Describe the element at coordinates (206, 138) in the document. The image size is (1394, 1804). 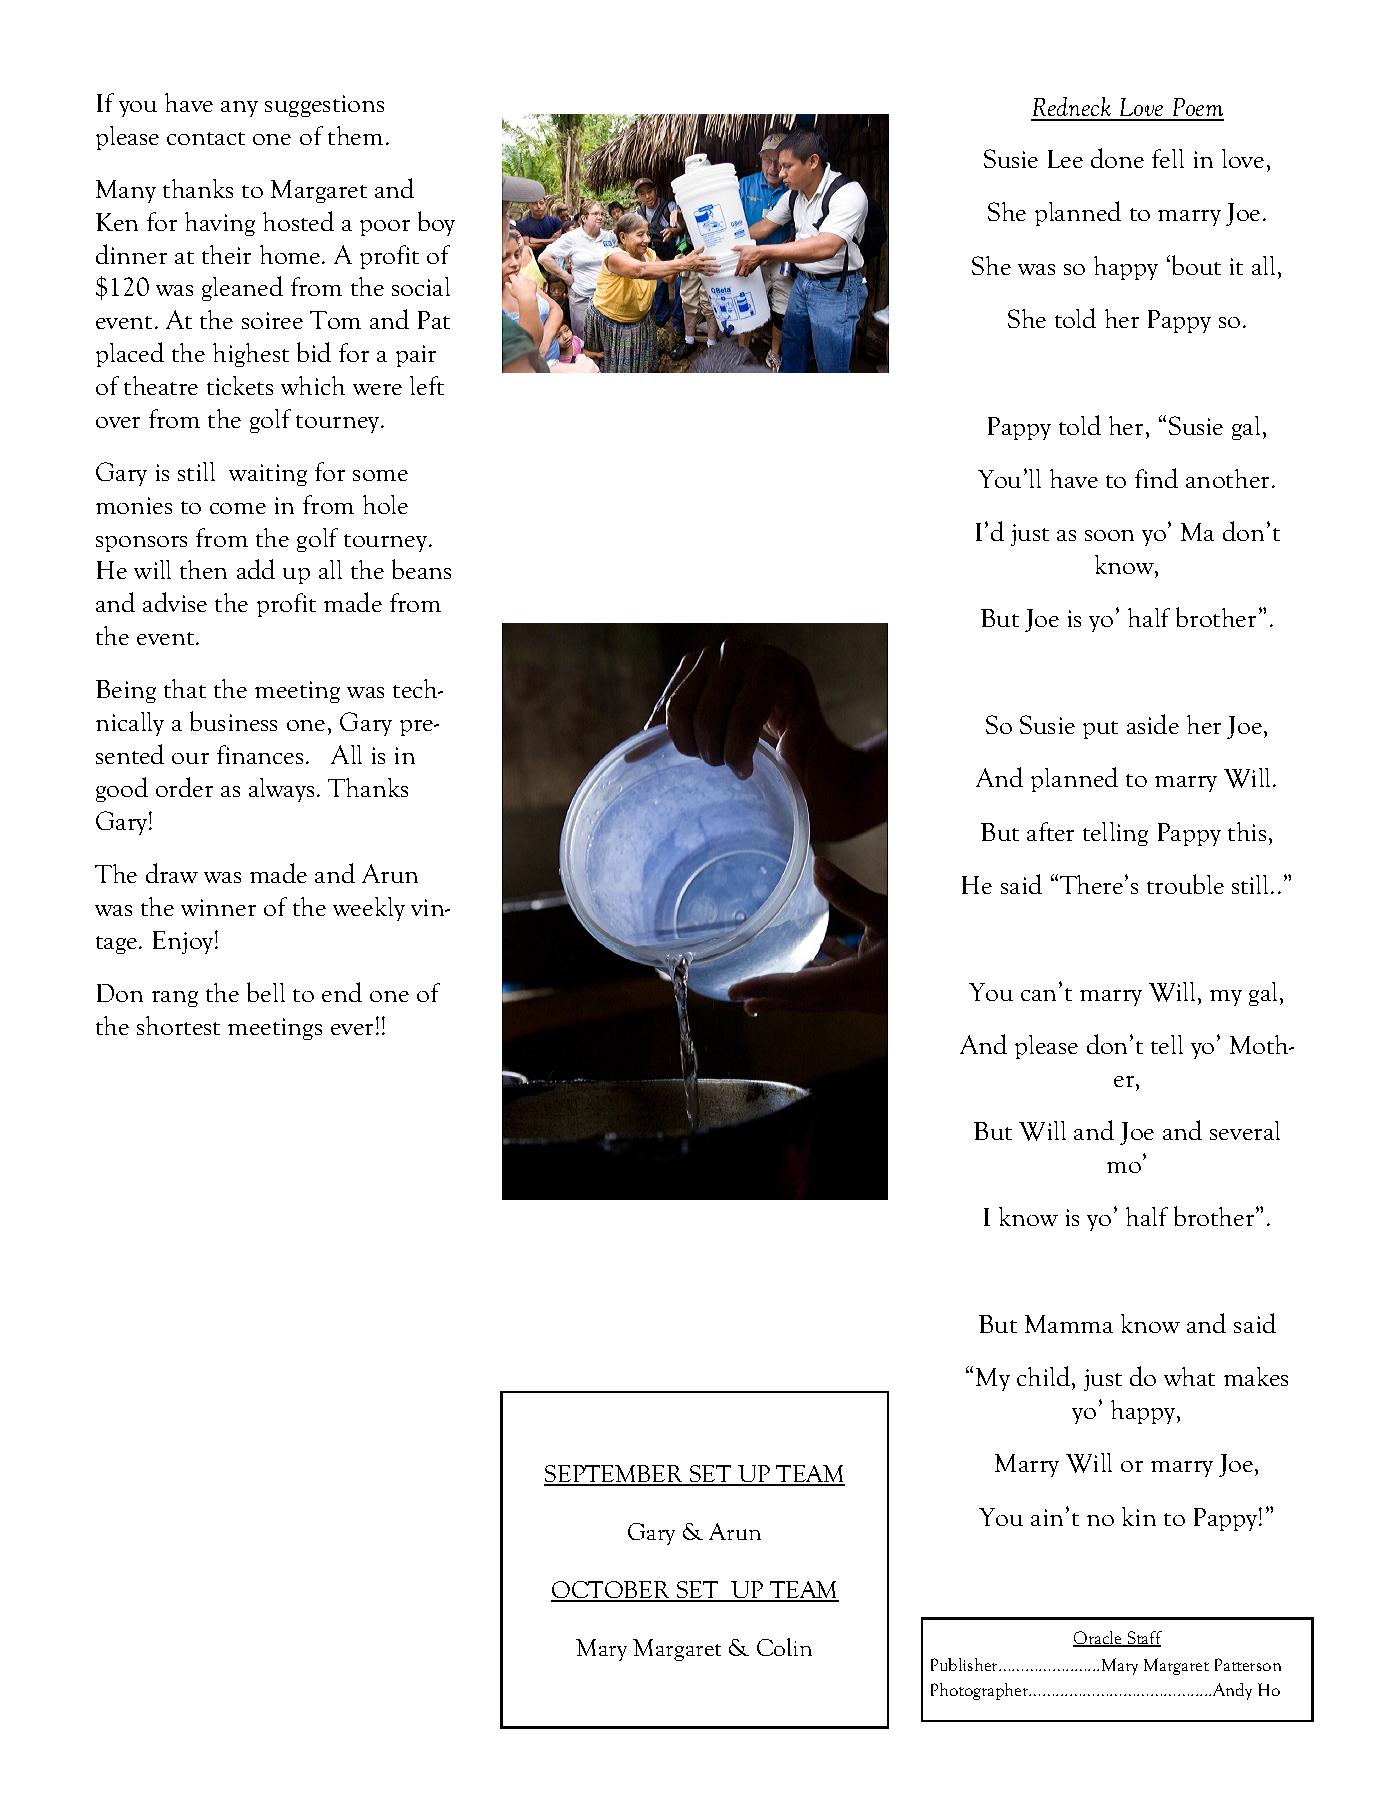
I see `contact` at that location.
